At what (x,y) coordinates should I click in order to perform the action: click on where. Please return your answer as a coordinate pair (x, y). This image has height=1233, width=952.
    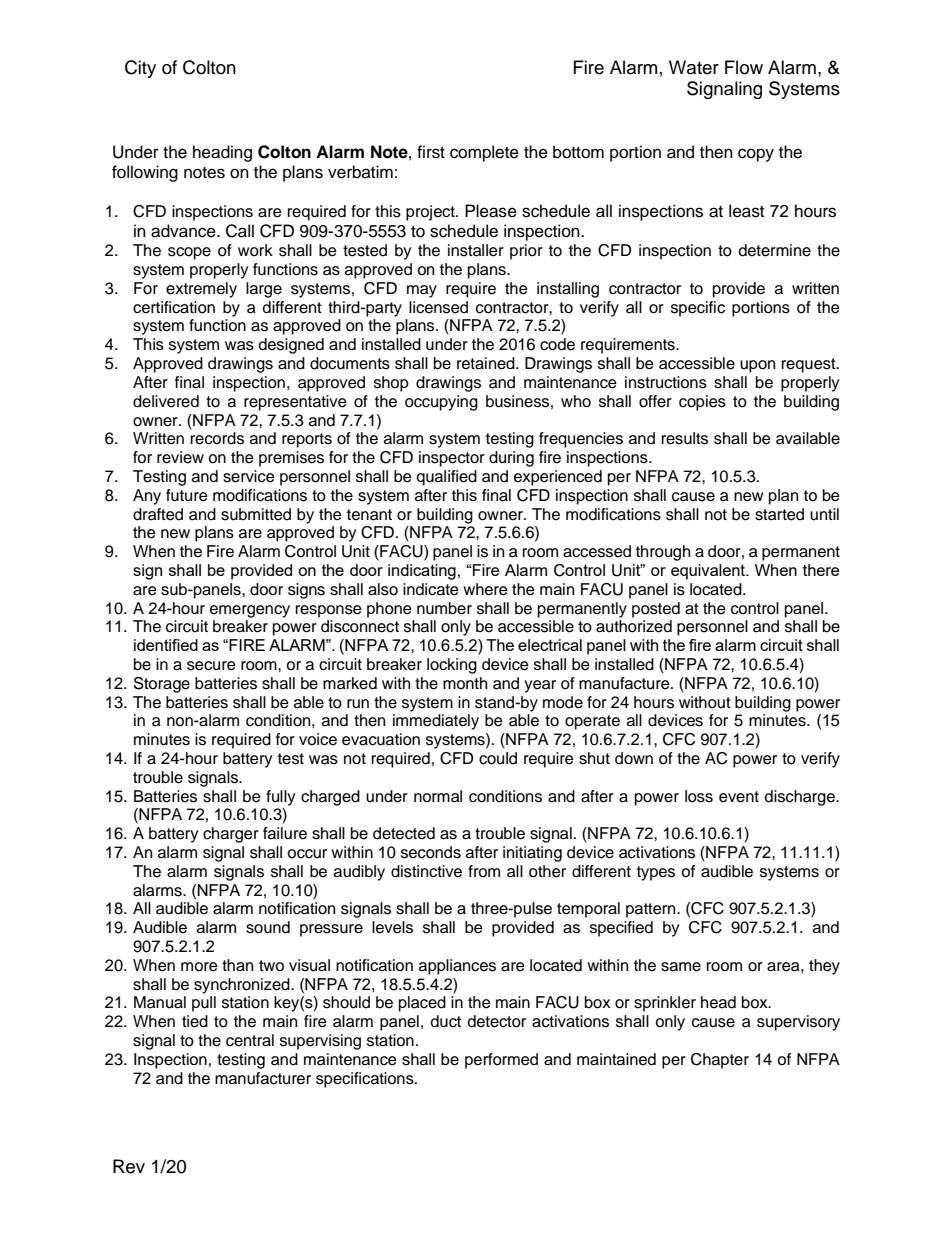
    Looking at the image, I should click on (485, 589).
